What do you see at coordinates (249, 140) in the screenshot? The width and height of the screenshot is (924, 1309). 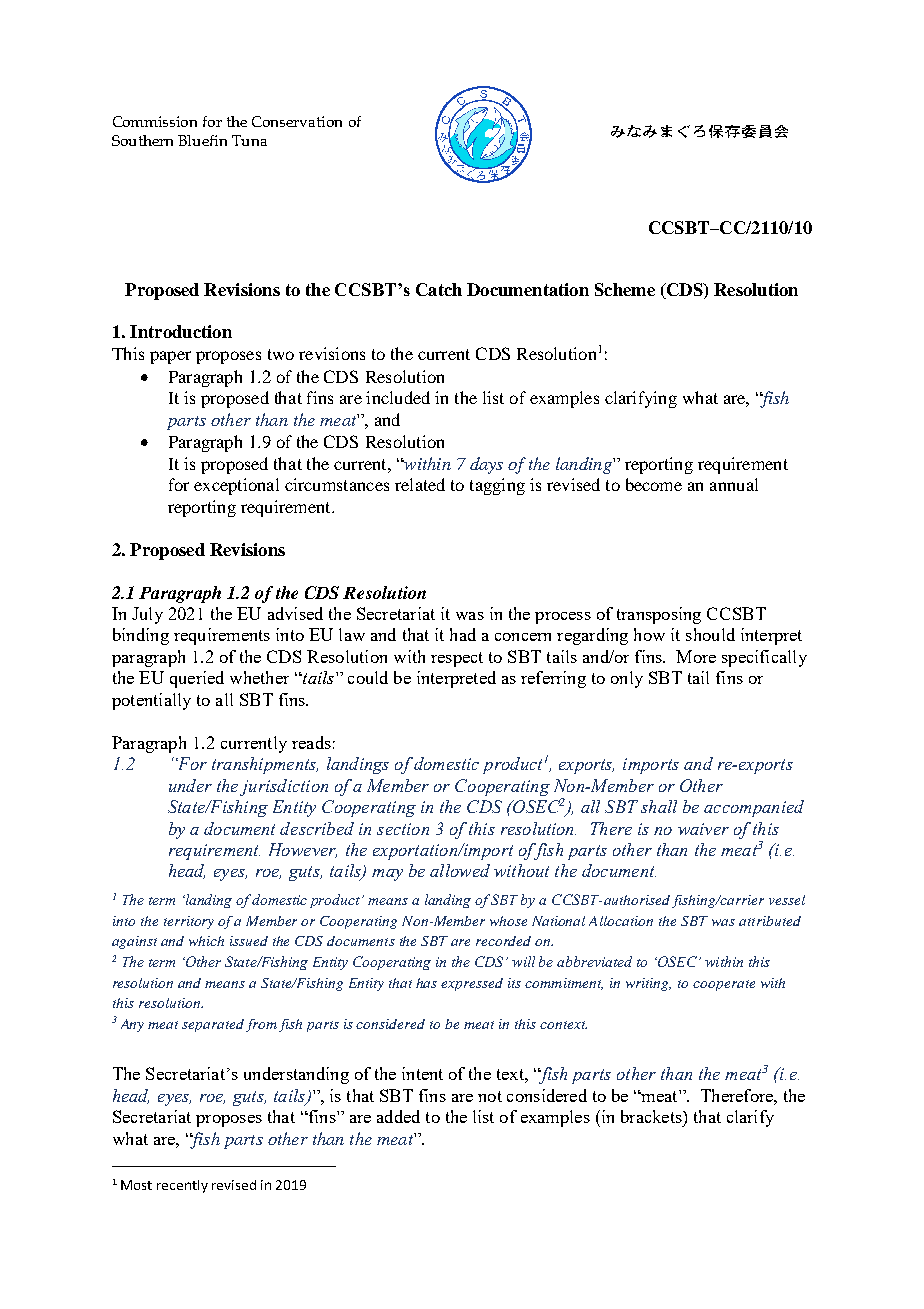 I see `Tuna` at bounding box center [249, 140].
